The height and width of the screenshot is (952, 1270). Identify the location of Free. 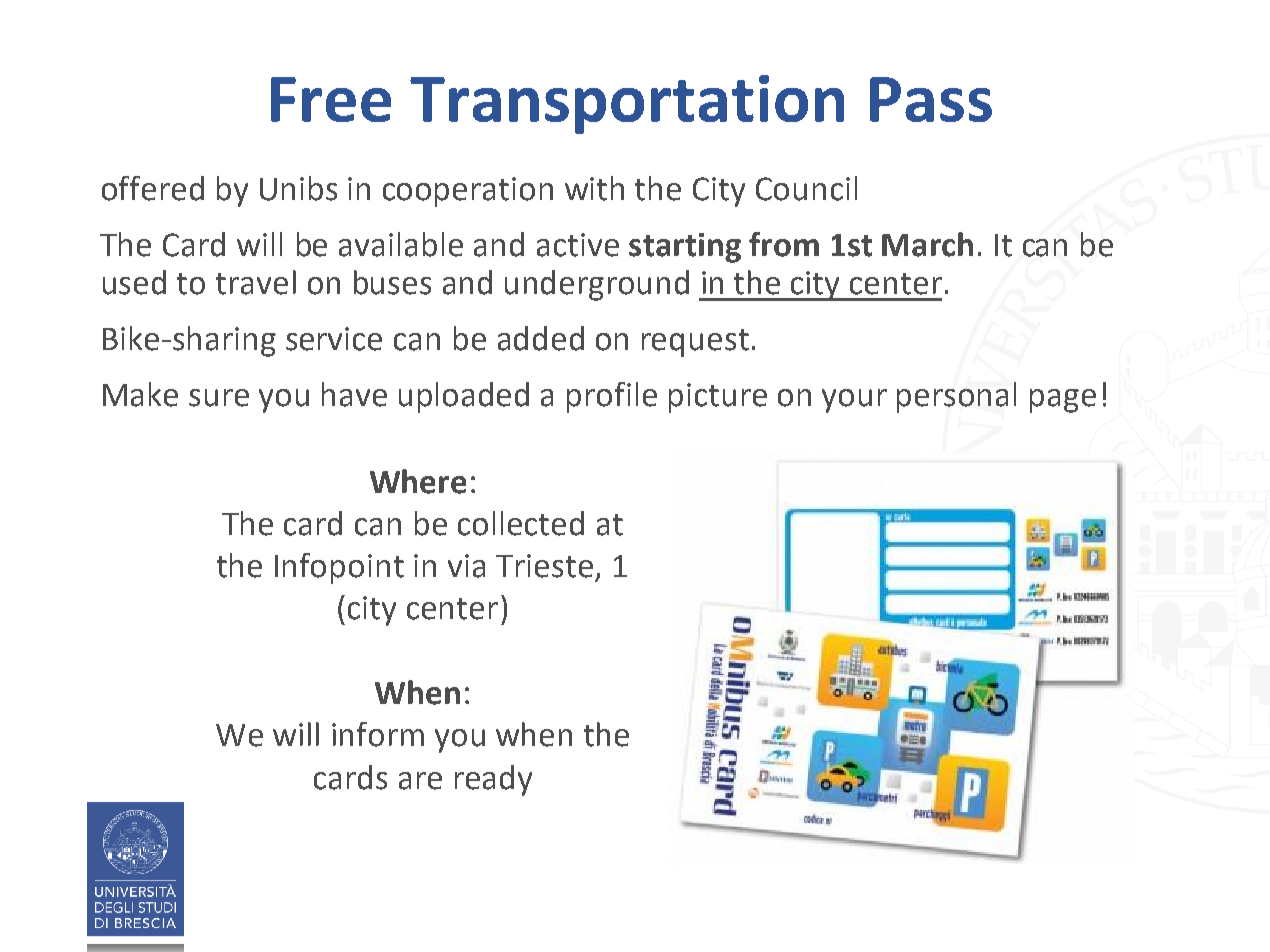
(331, 99).
